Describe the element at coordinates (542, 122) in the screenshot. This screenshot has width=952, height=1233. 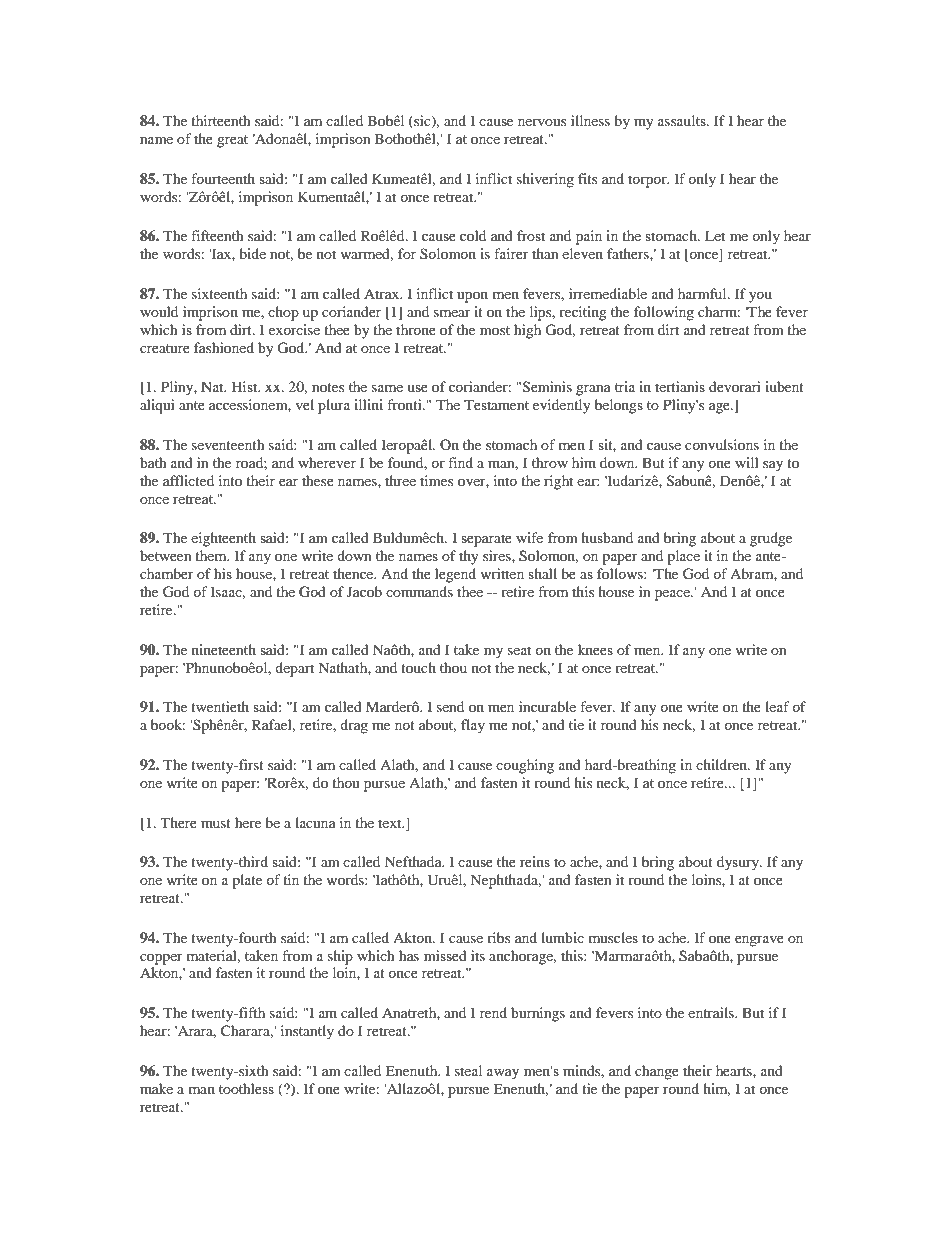
I see `nervous` at that location.
